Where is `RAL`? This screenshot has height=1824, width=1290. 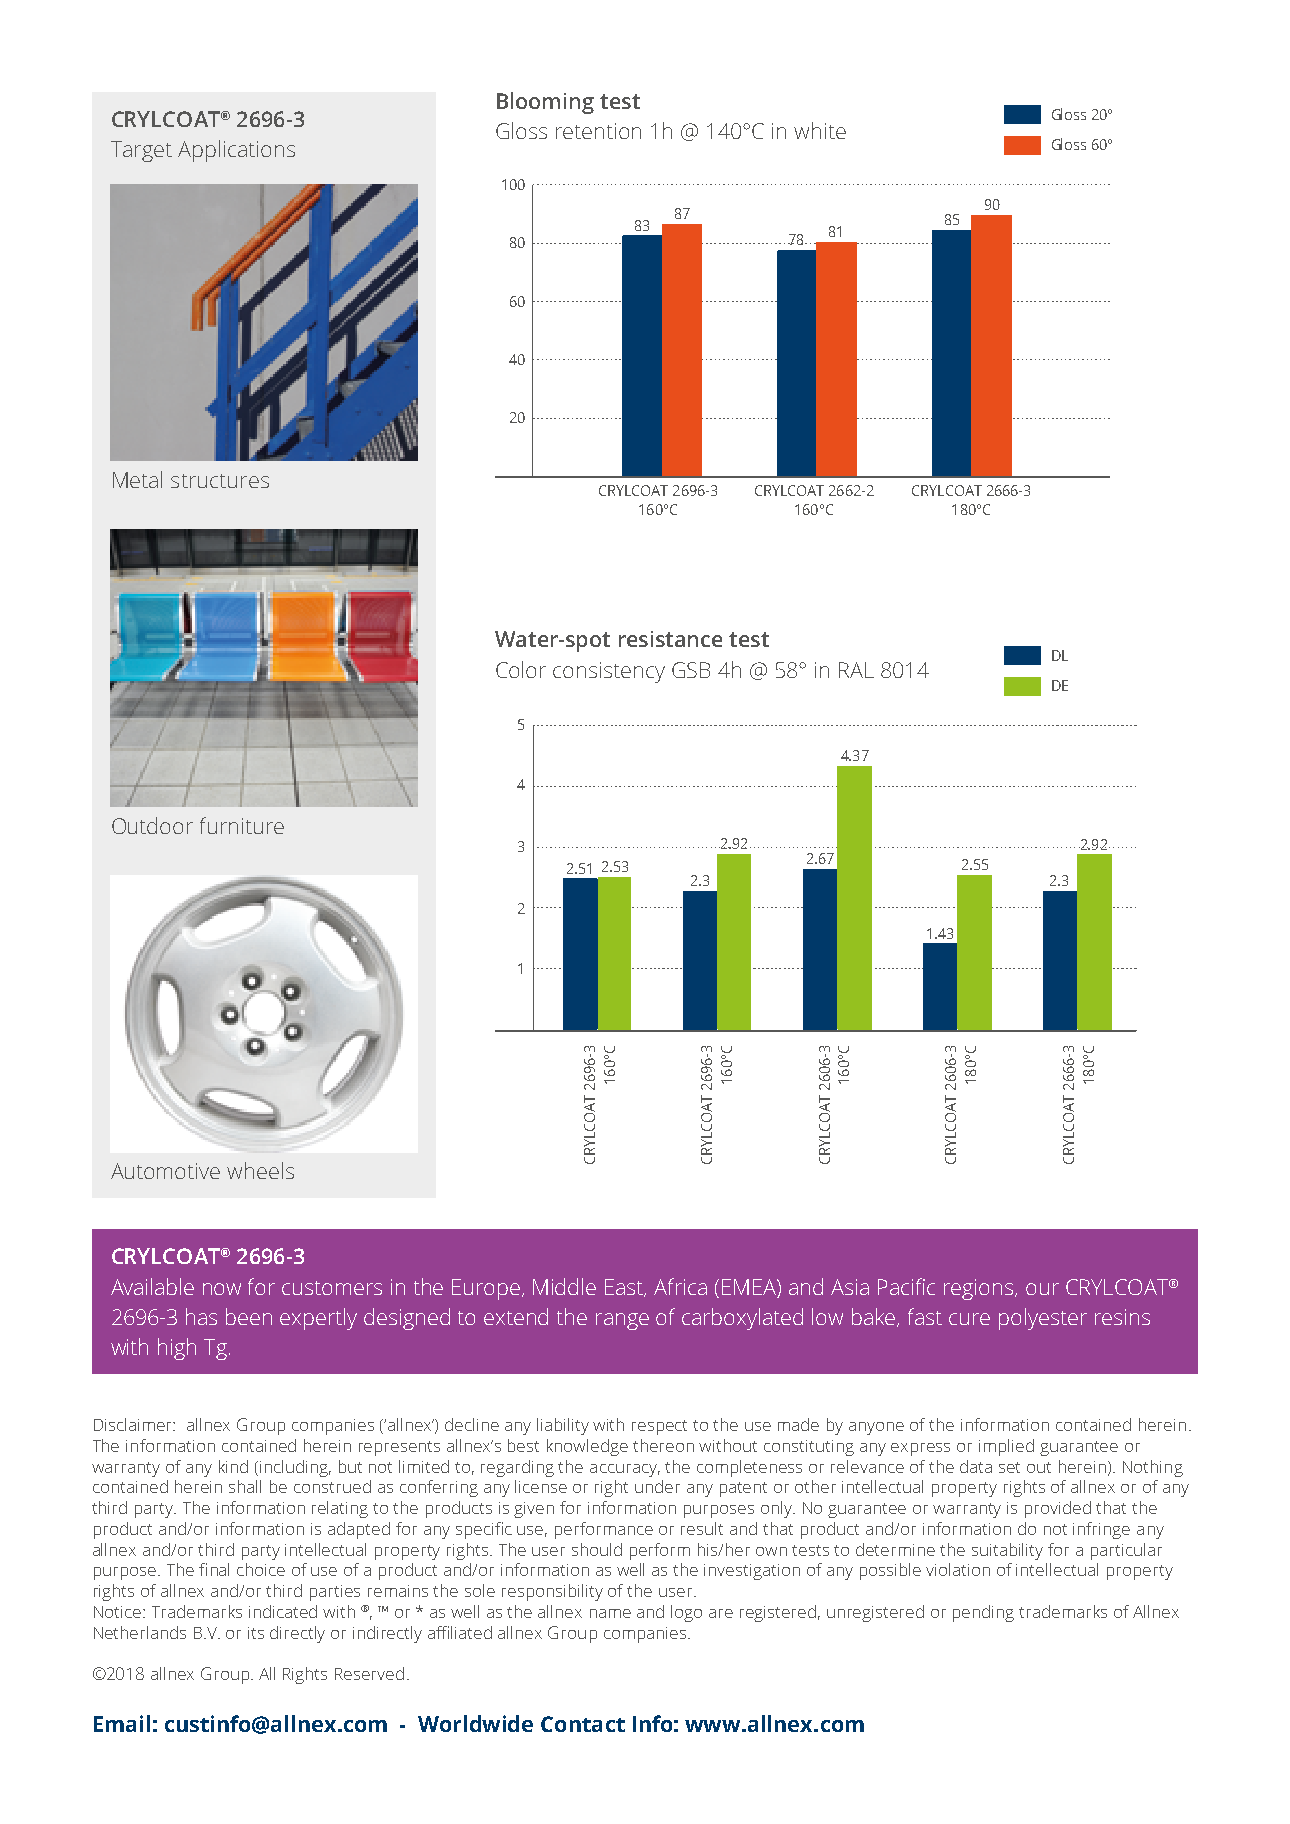 RAL is located at coordinates (856, 670).
